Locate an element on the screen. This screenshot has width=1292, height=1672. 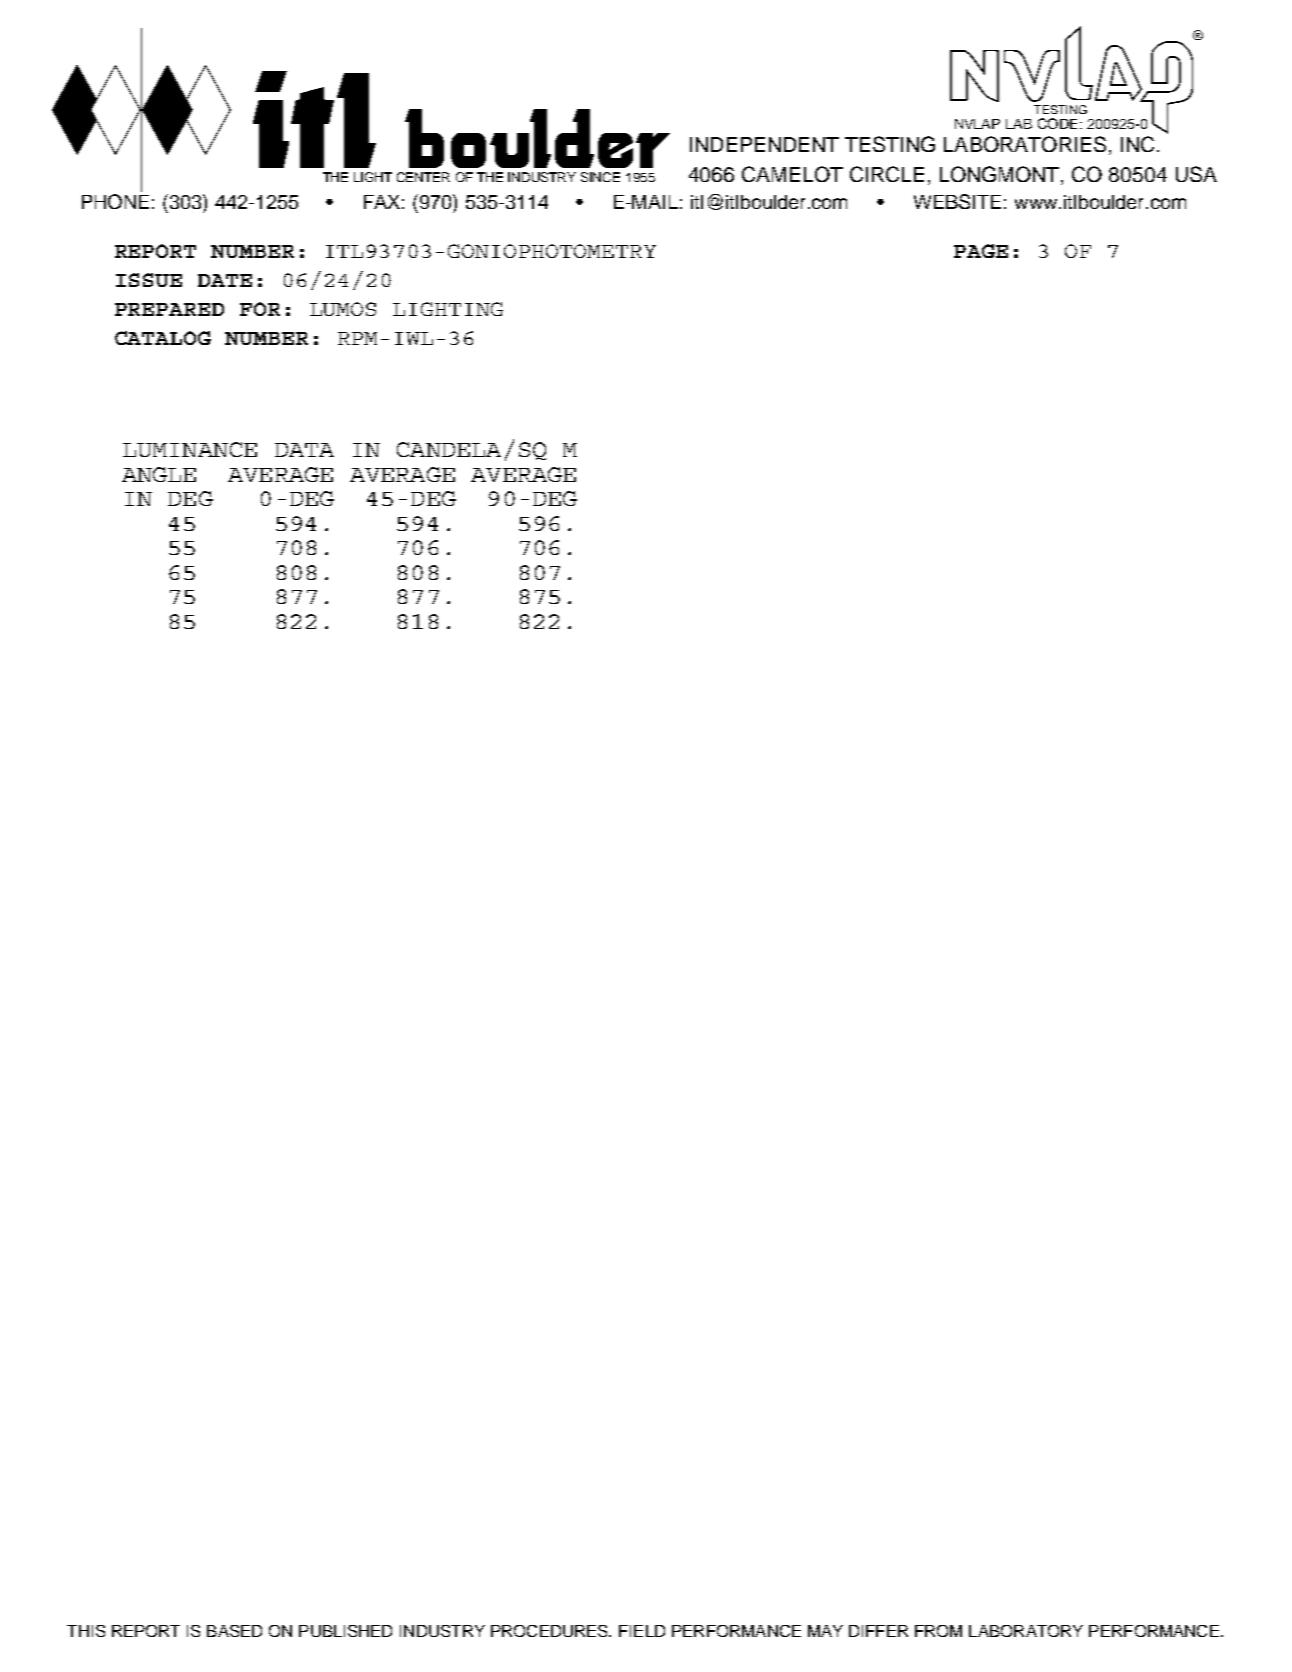
PHONE is located at coordinates (115, 201).
